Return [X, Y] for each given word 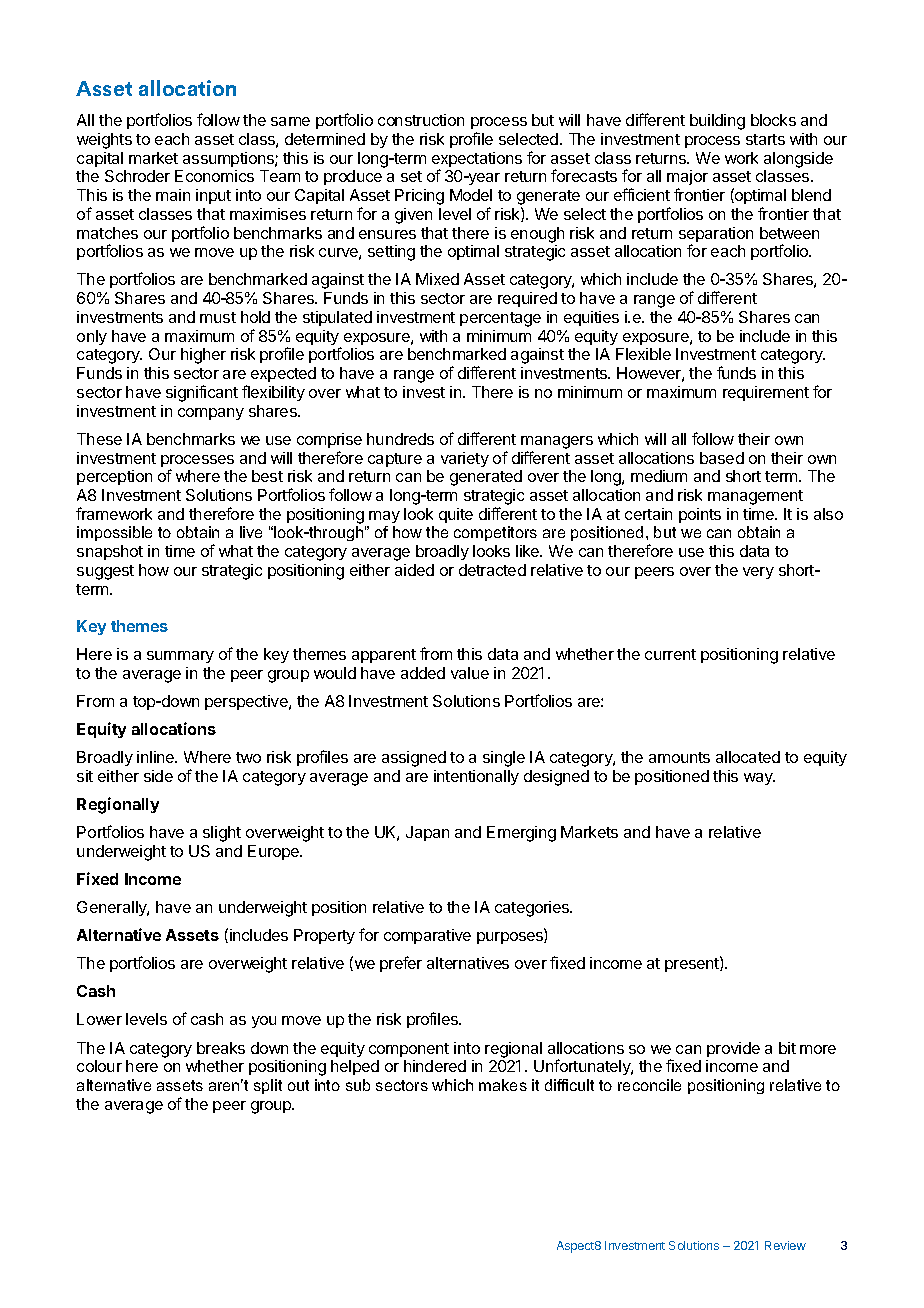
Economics [214, 176]
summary [180, 657]
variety [465, 459]
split [268, 1086]
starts [765, 139]
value [470, 673]
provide [733, 1049]
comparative [427, 936]
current [670, 654]
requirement [766, 393]
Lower [99, 1019]
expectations [477, 161]
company [211, 414]
